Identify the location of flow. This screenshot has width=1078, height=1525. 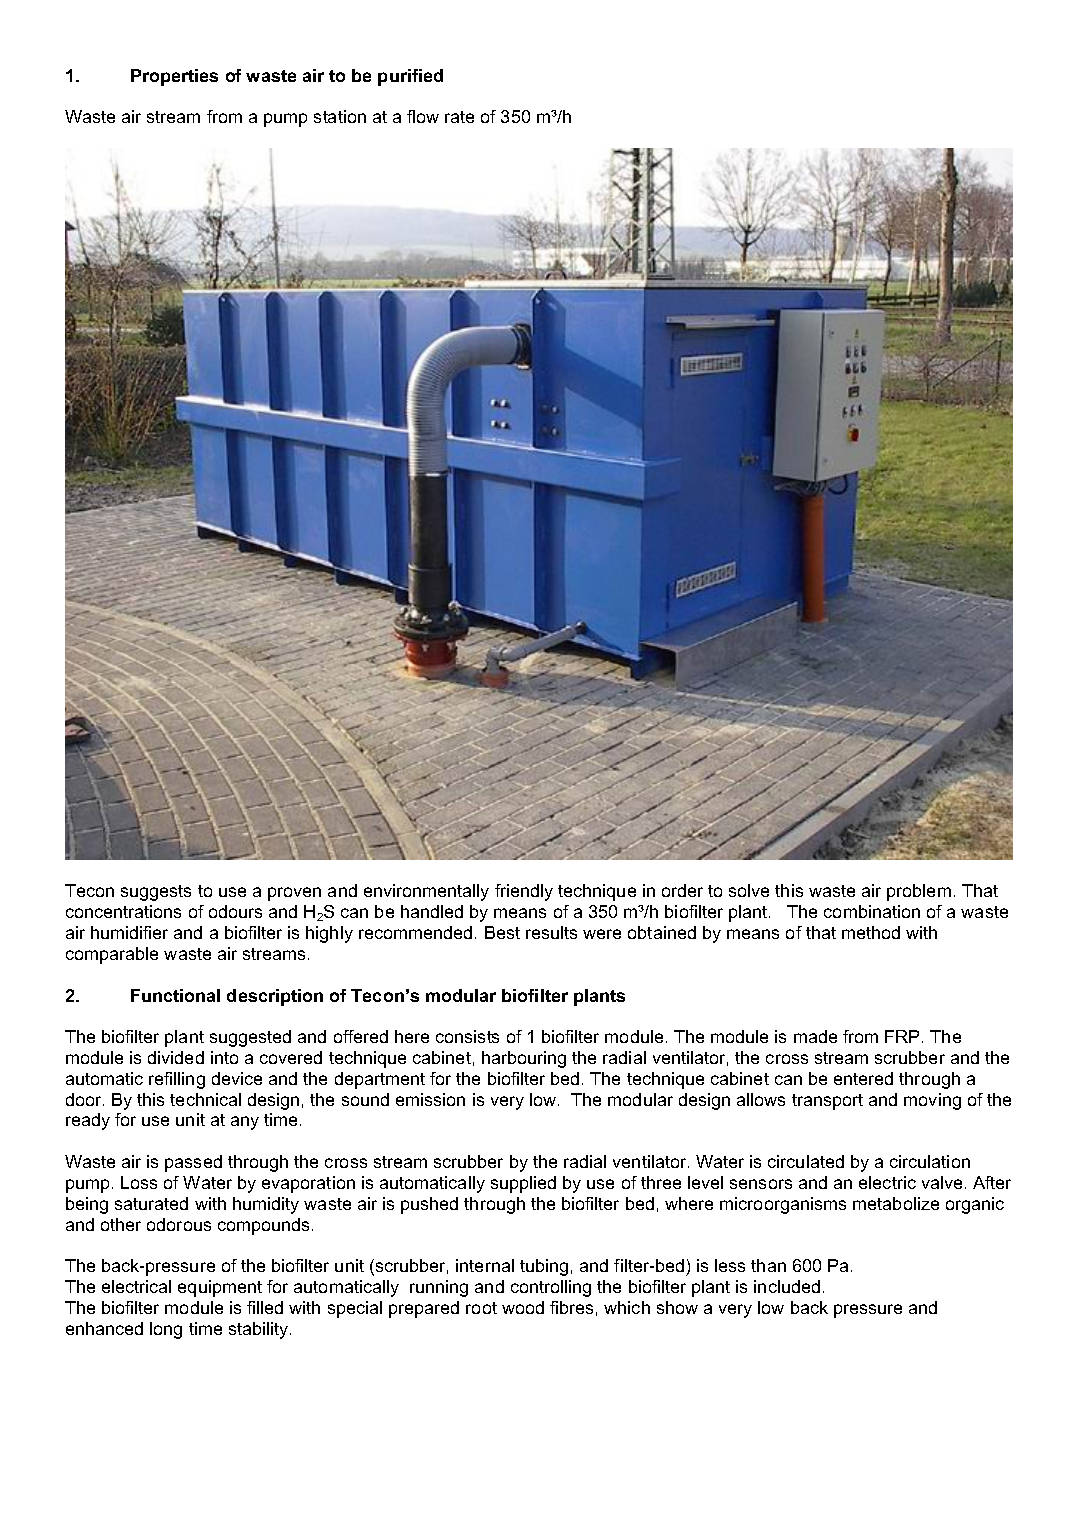
(423, 116).
